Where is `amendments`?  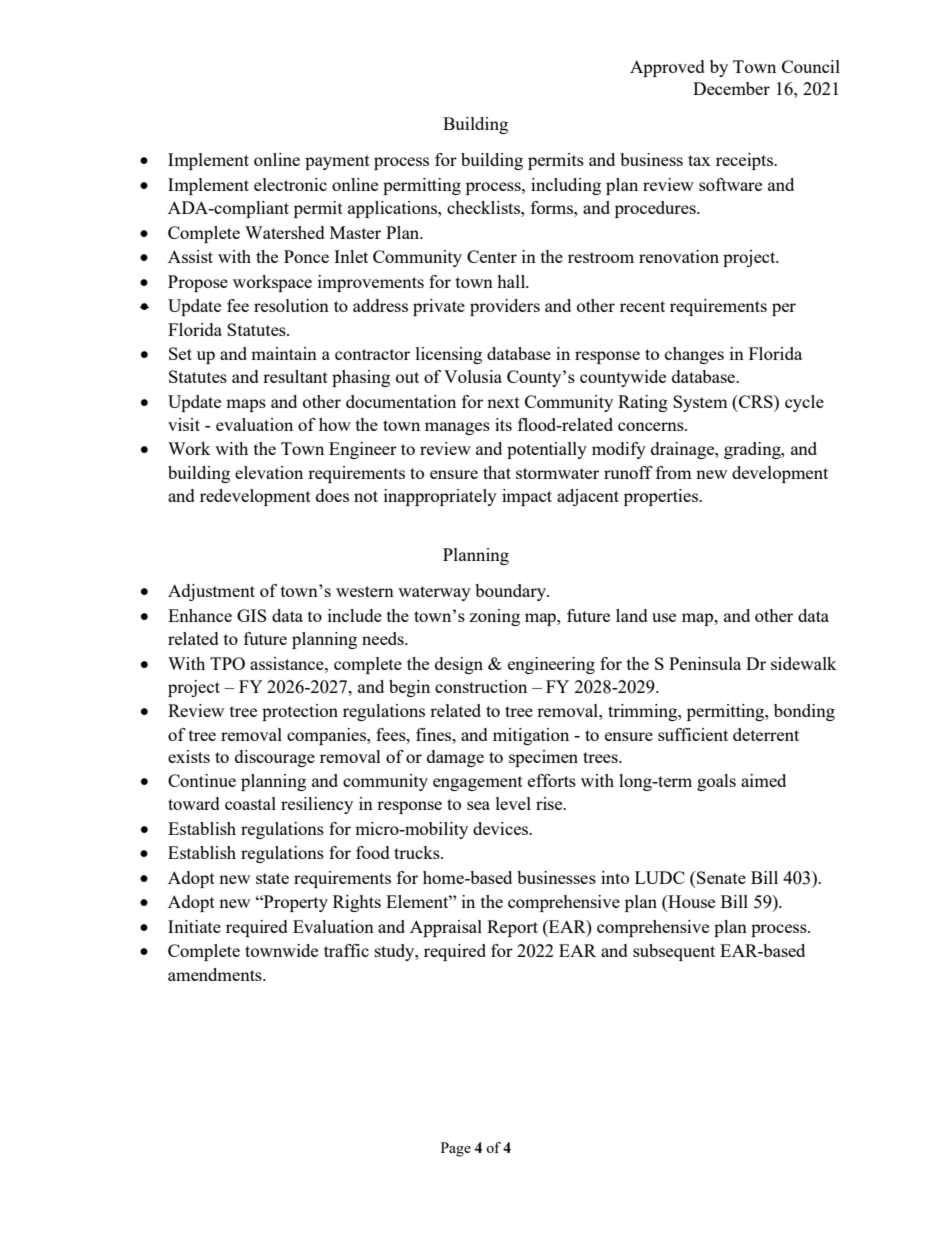
amendments is located at coordinates (216, 974).
